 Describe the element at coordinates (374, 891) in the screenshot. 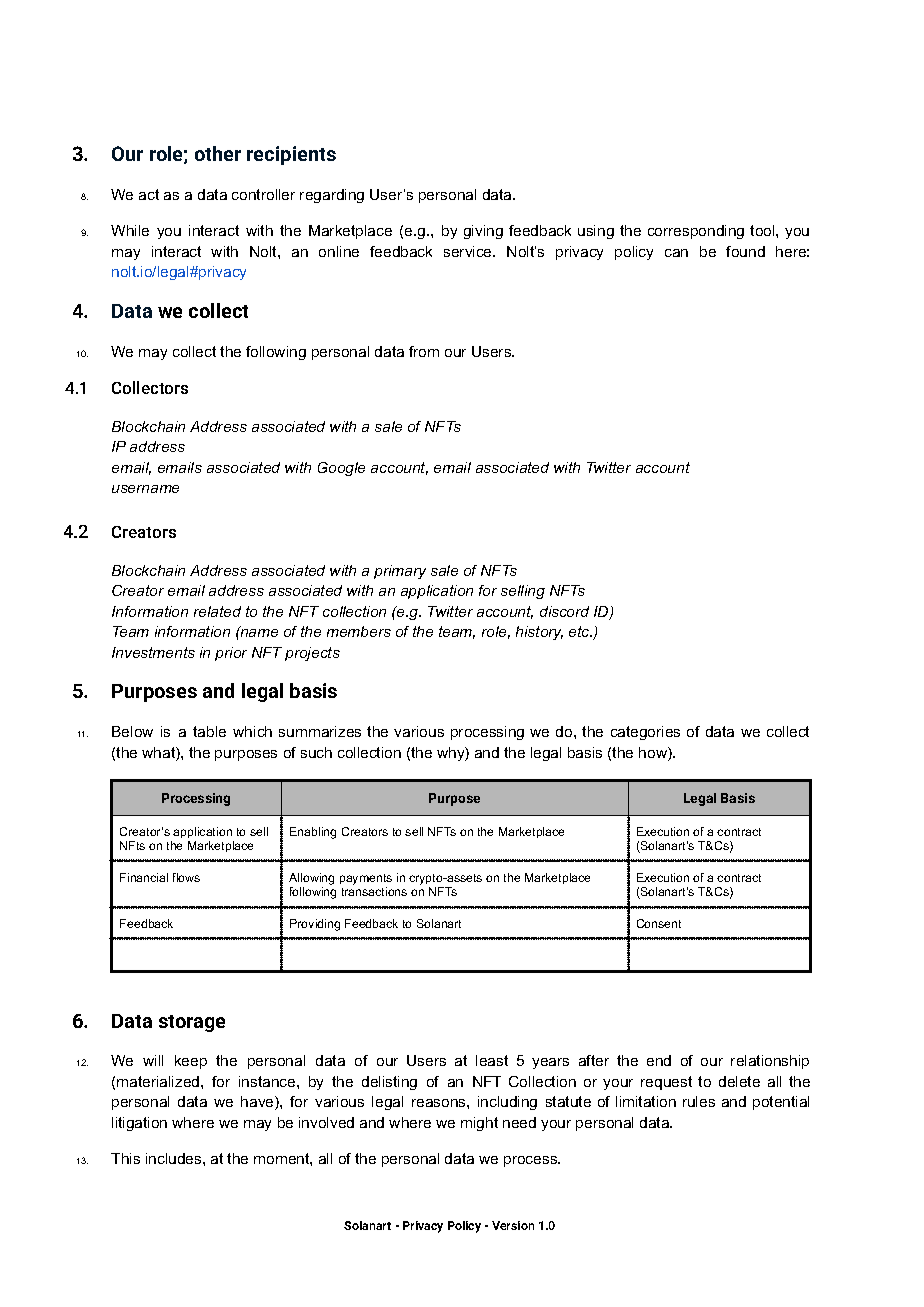

I see `transactions` at that location.
